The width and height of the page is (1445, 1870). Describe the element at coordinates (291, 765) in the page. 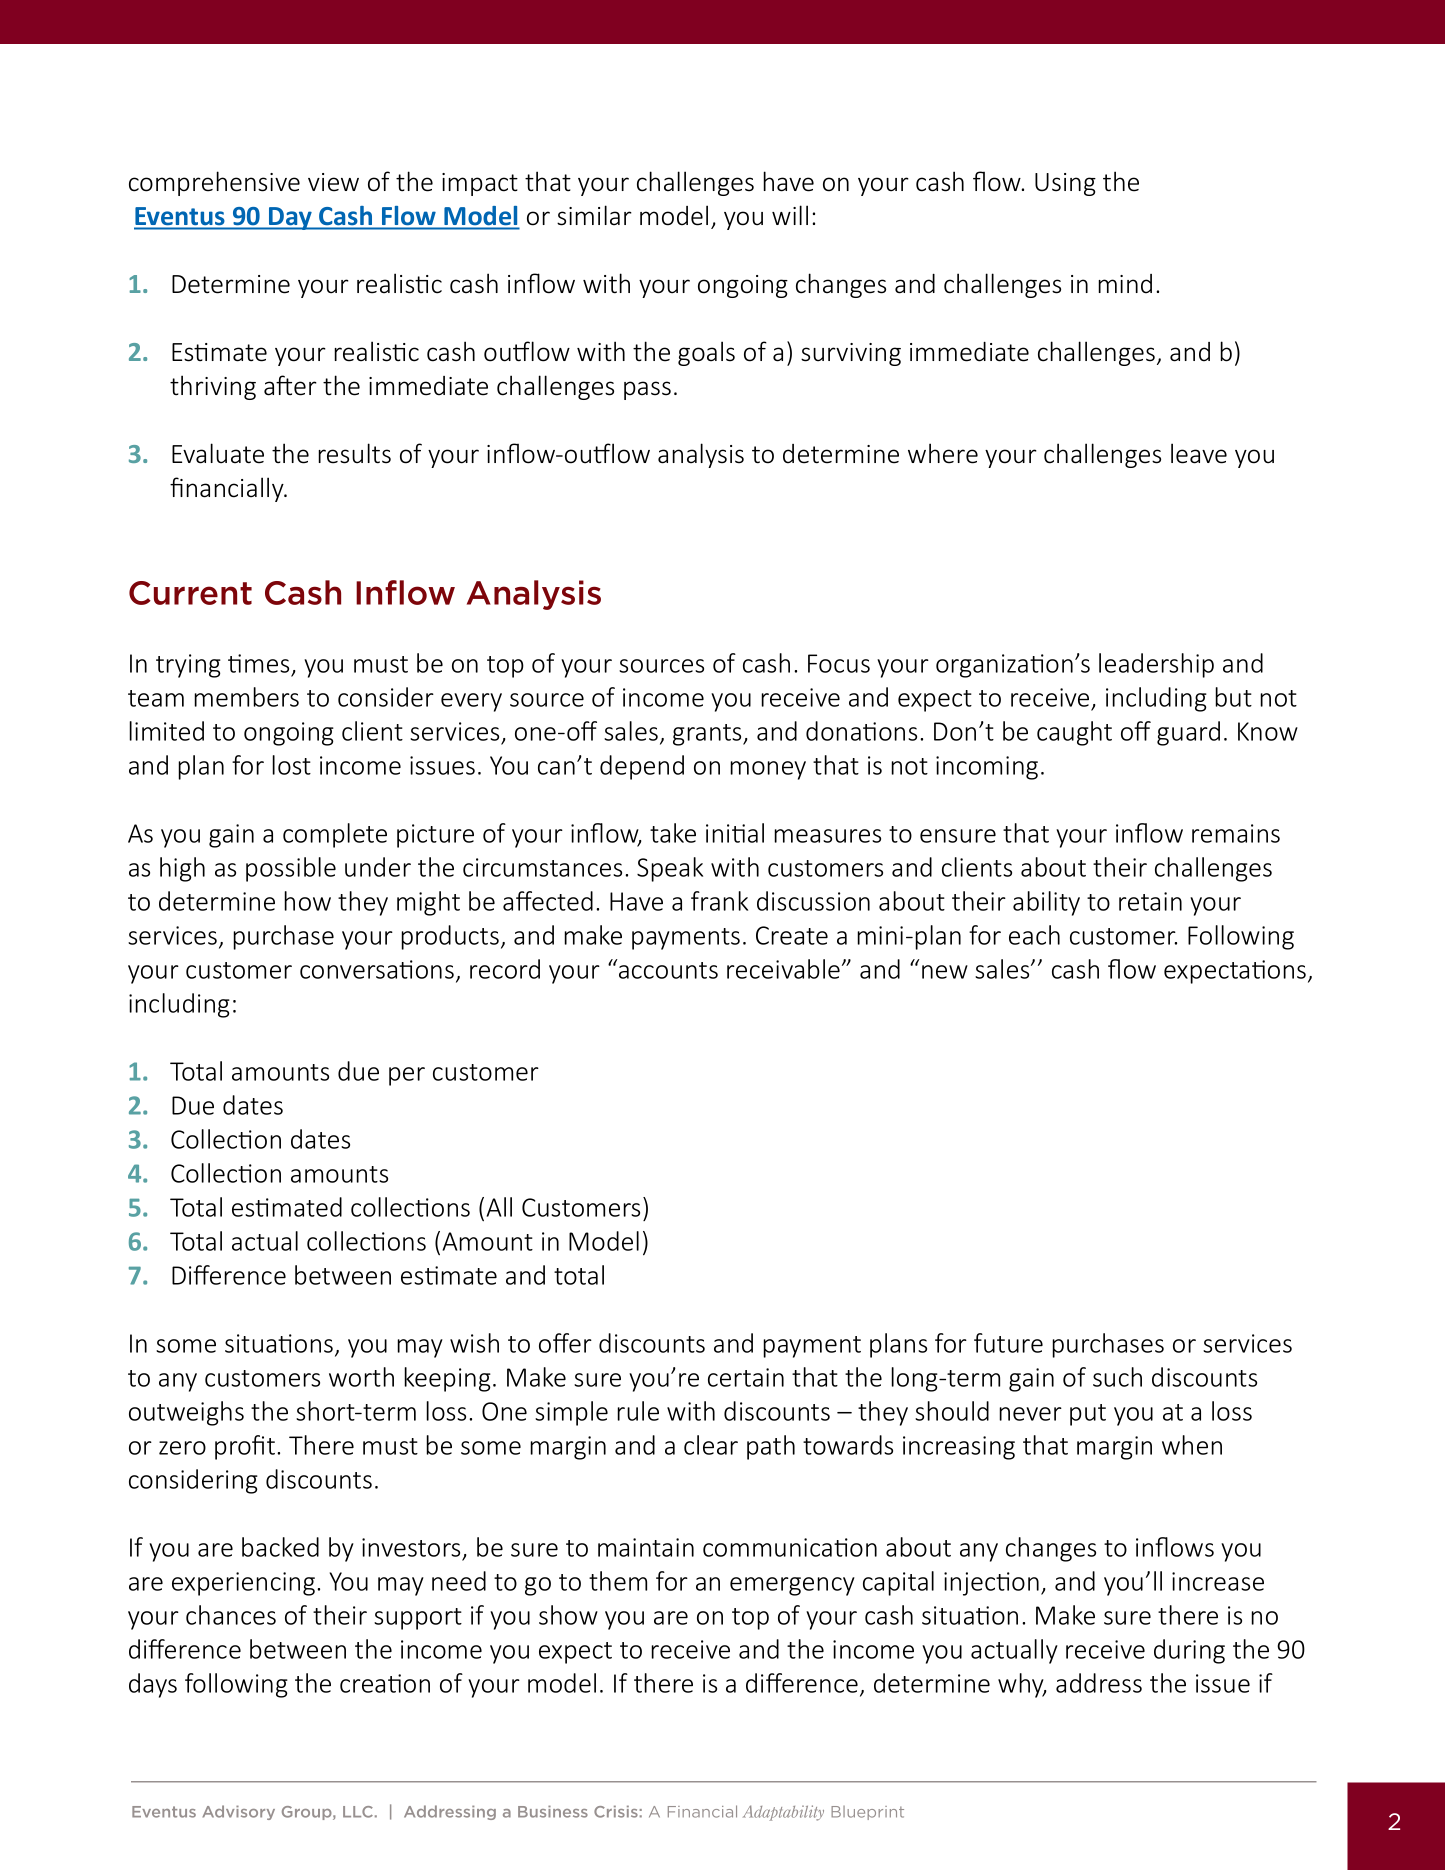

I see `lost` at that location.
